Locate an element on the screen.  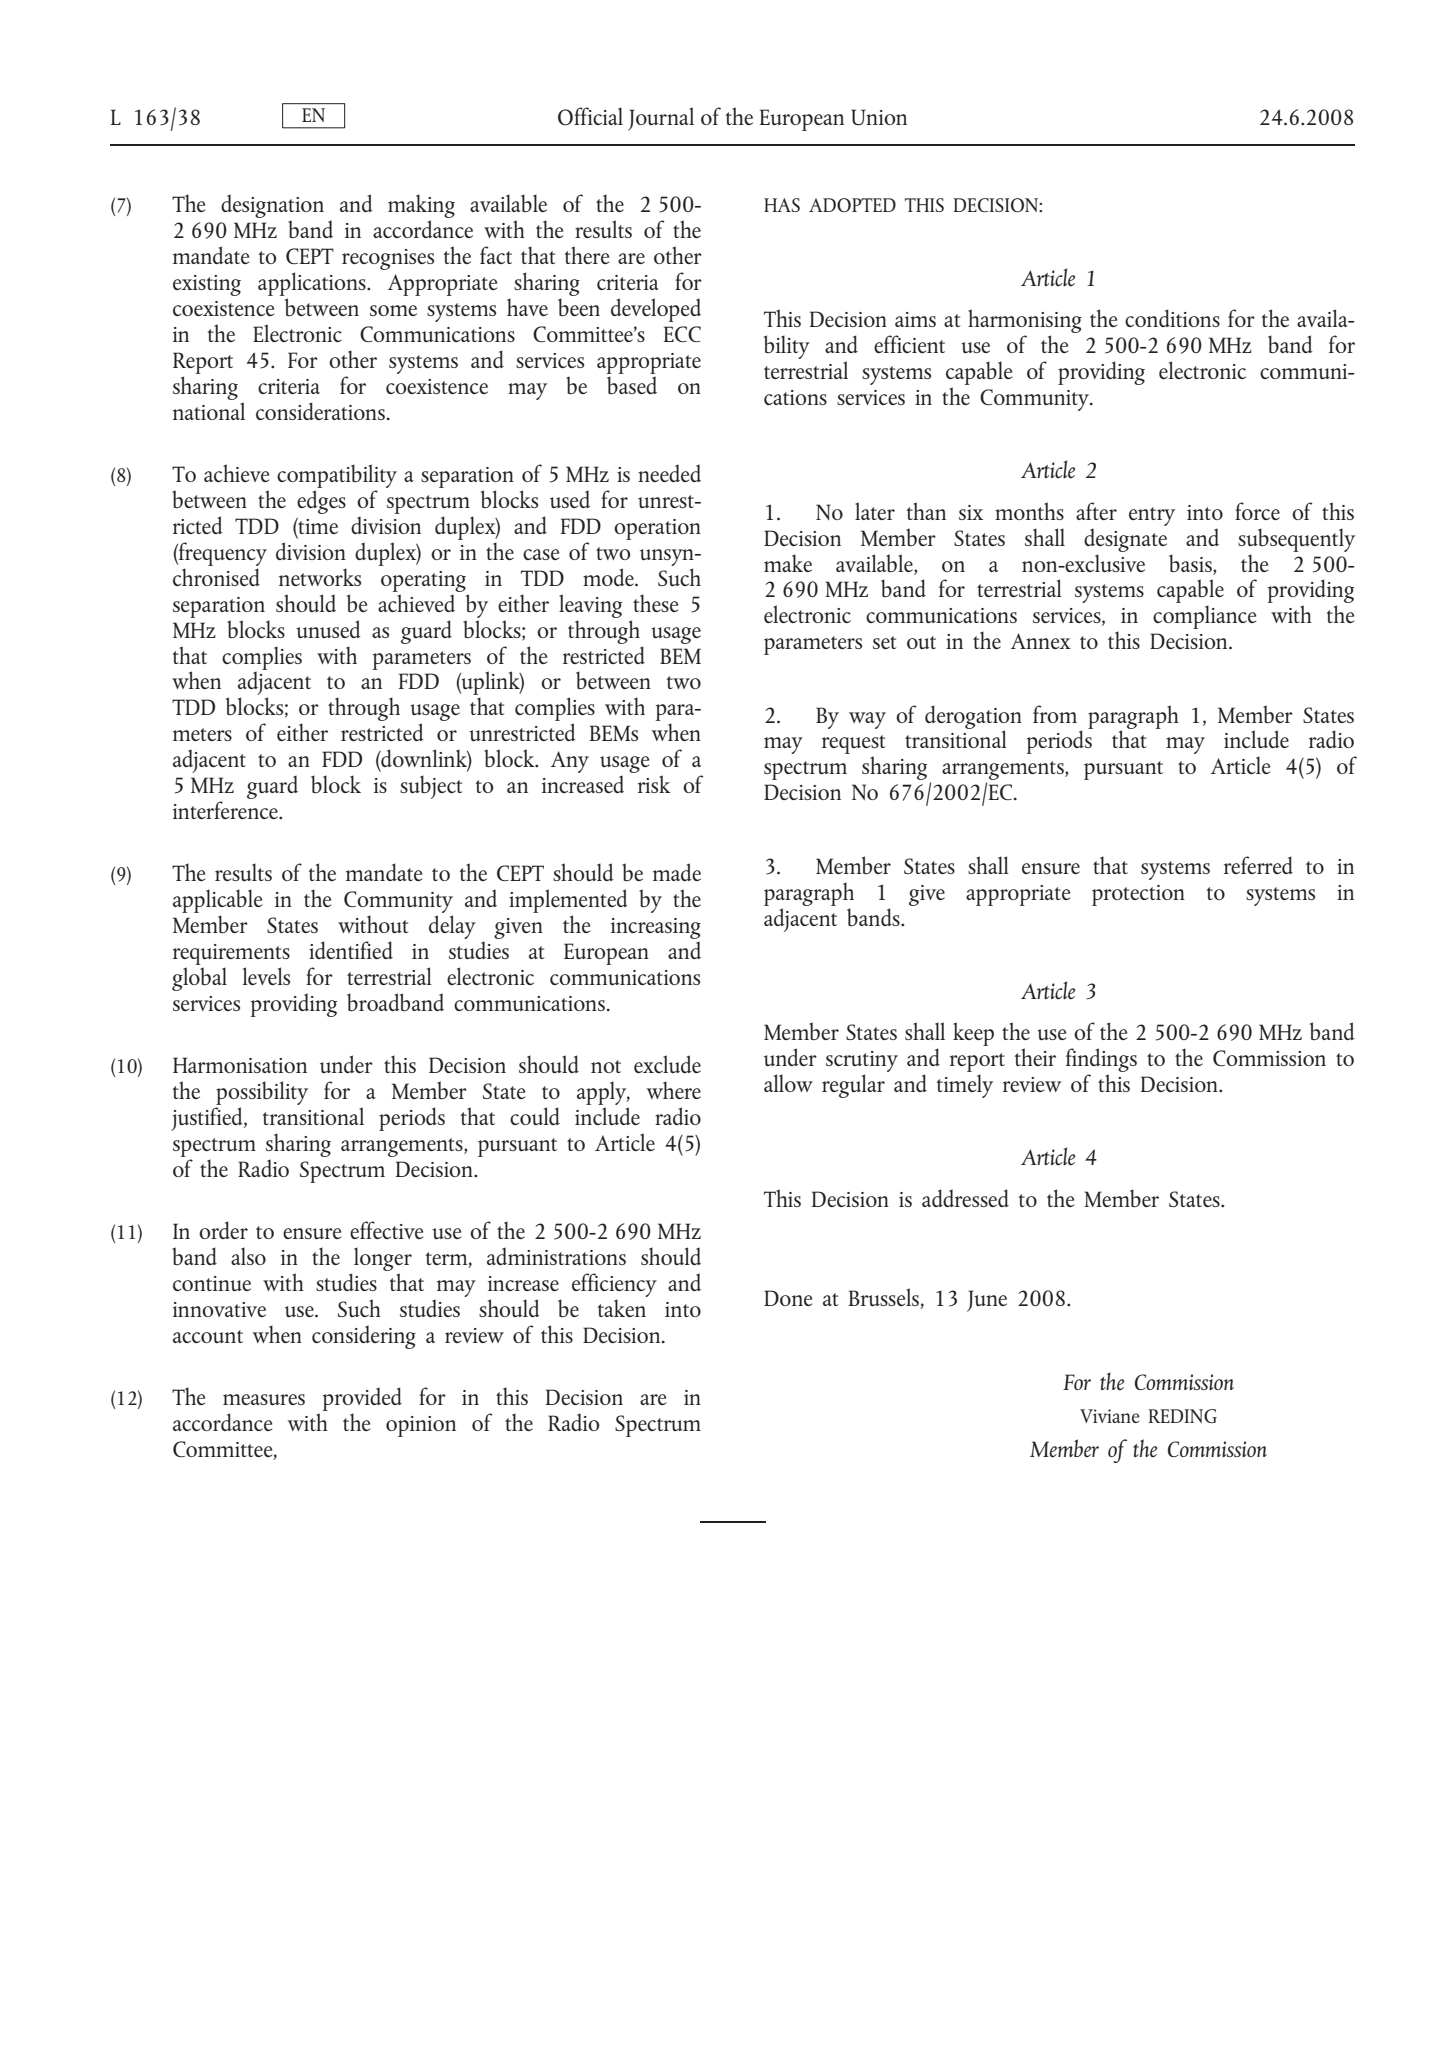
from is located at coordinates (1055, 714).
